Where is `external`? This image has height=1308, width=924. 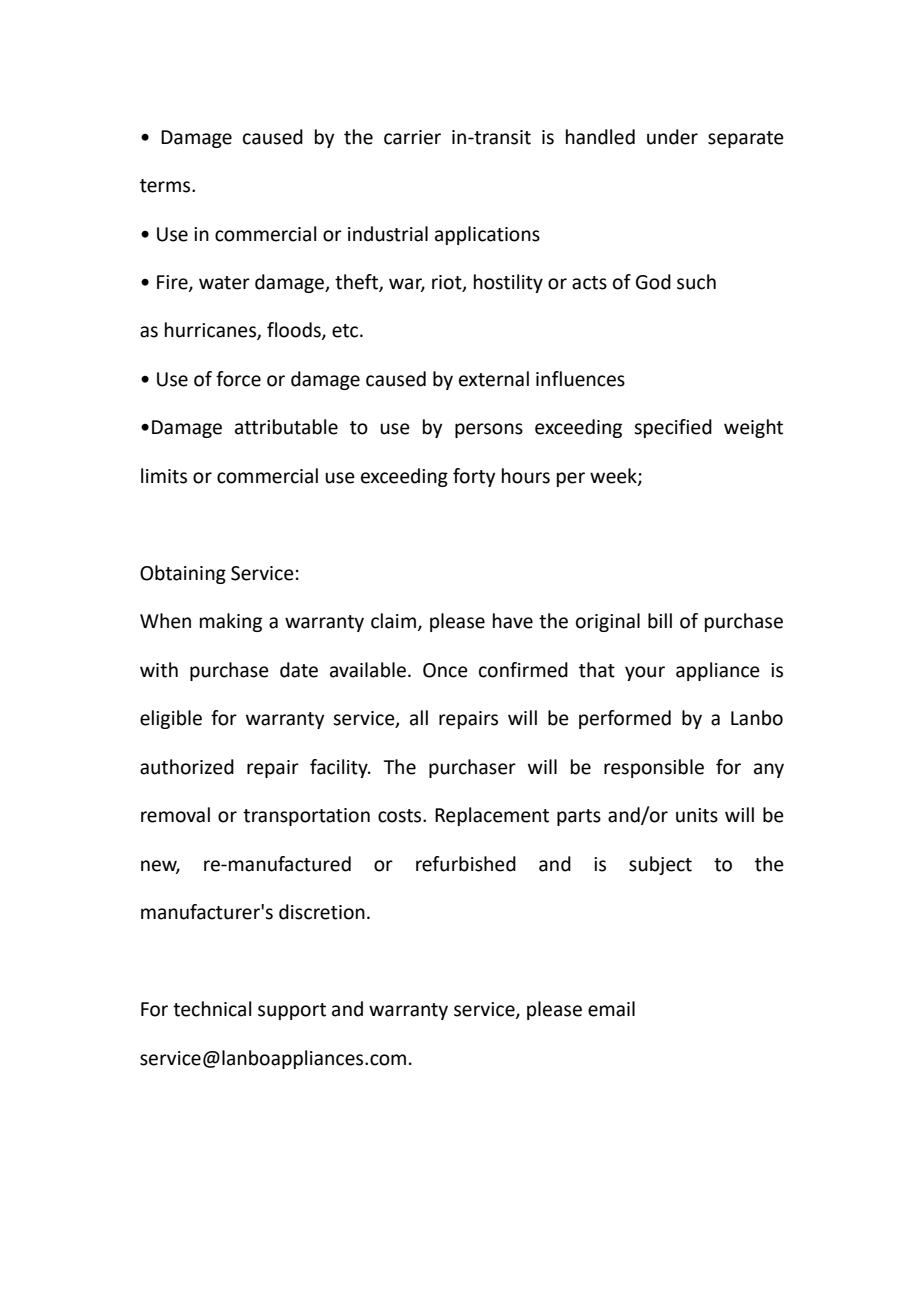 external is located at coordinates (494, 379).
